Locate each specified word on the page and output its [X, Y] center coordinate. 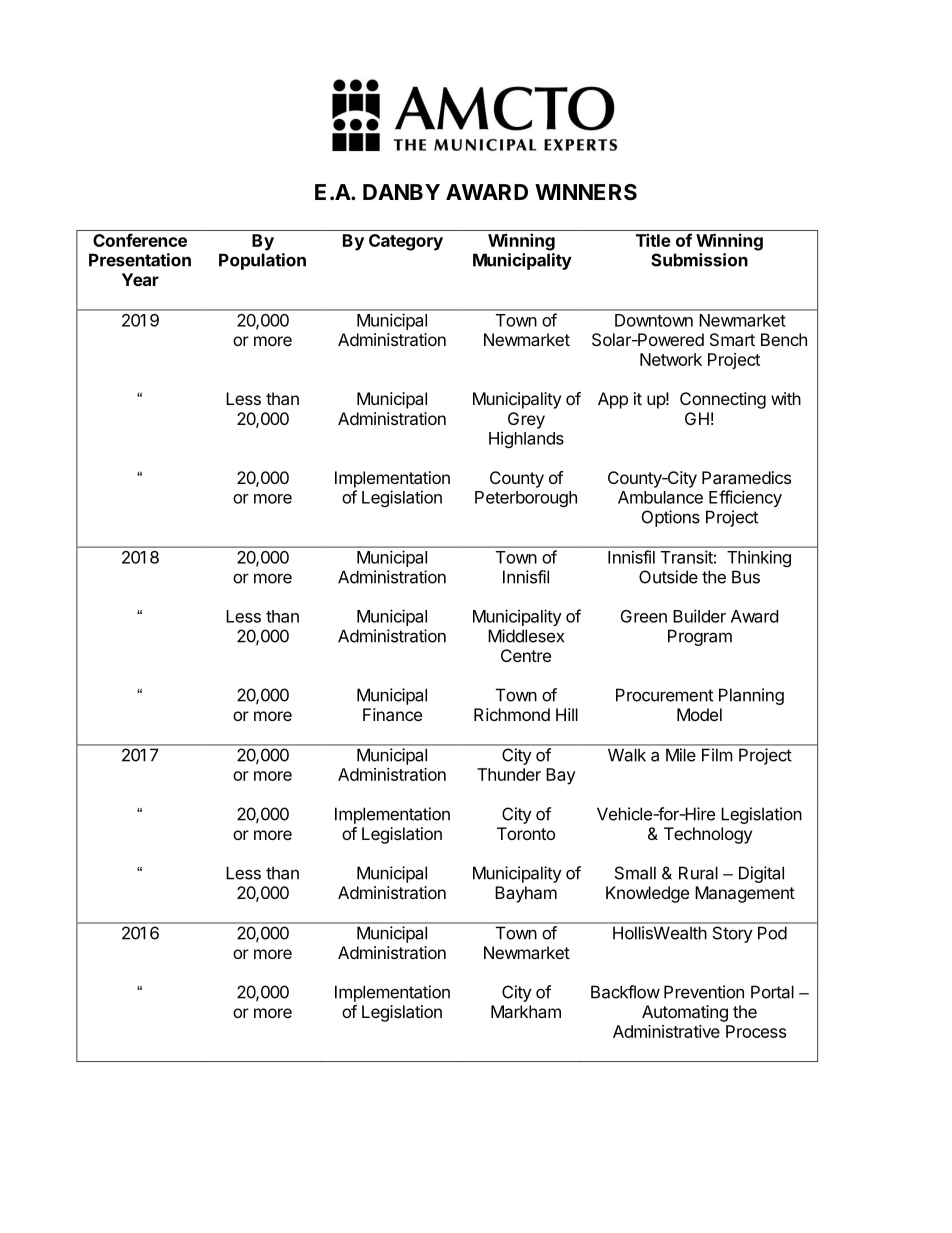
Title [653, 240]
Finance [392, 714]
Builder [699, 616]
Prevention [704, 992]
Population [262, 261]
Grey [526, 420]
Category [406, 242]
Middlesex [526, 636]
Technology [708, 835]
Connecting [723, 400]
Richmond [512, 714]
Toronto [526, 833]
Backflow [625, 992]
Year [140, 279]
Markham [526, 1011]
